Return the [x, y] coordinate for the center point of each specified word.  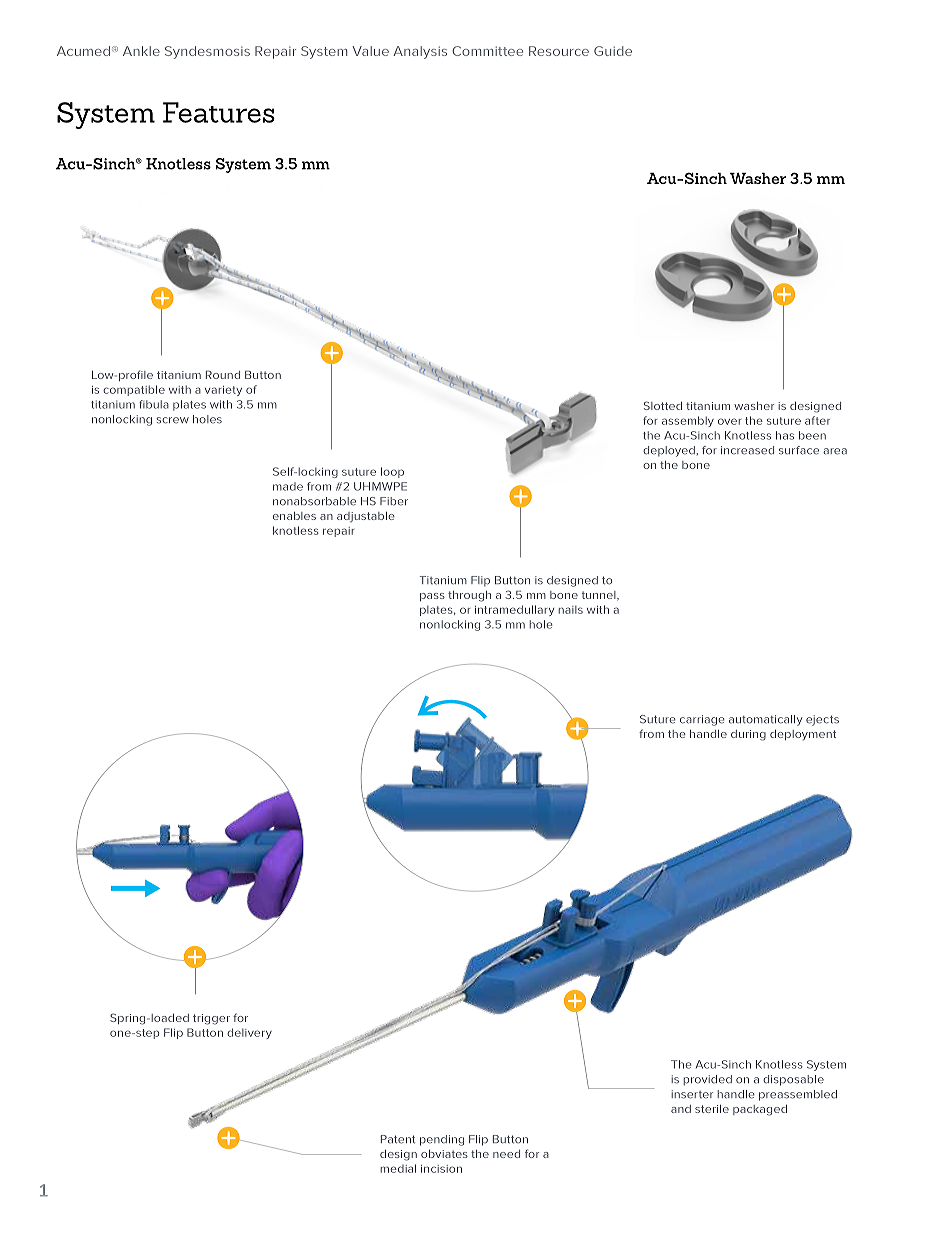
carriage [702, 720]
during [748, 735]
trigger [211, 1019]
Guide [613, 51]
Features [219, 112]
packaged [760, 1110]
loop [392, 472]
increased [747, 450]
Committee [487, 51]
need [506, 1154]
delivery [249, 1033]
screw [172, 420]
